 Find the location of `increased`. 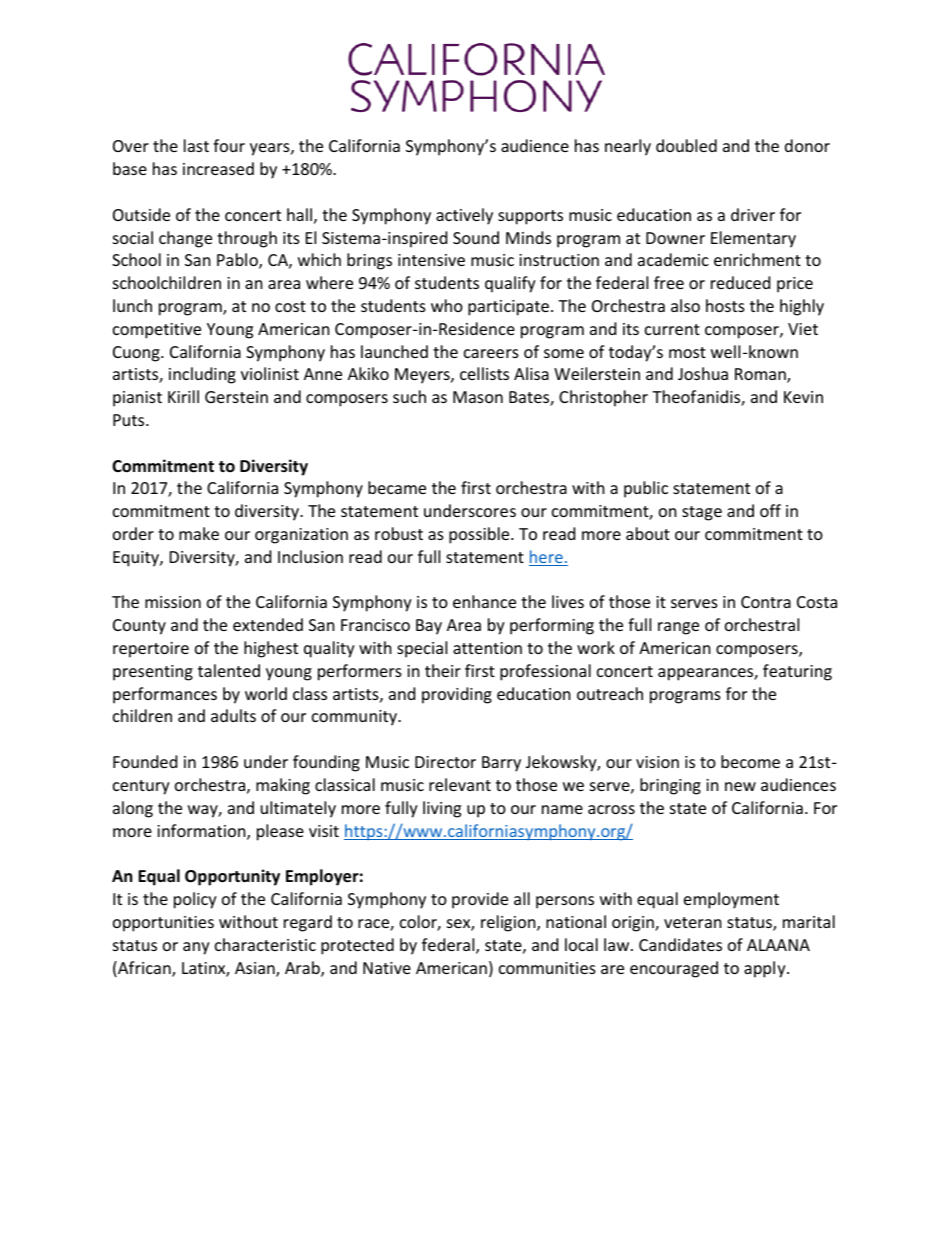

increased is located at coordinates (218, 168).
